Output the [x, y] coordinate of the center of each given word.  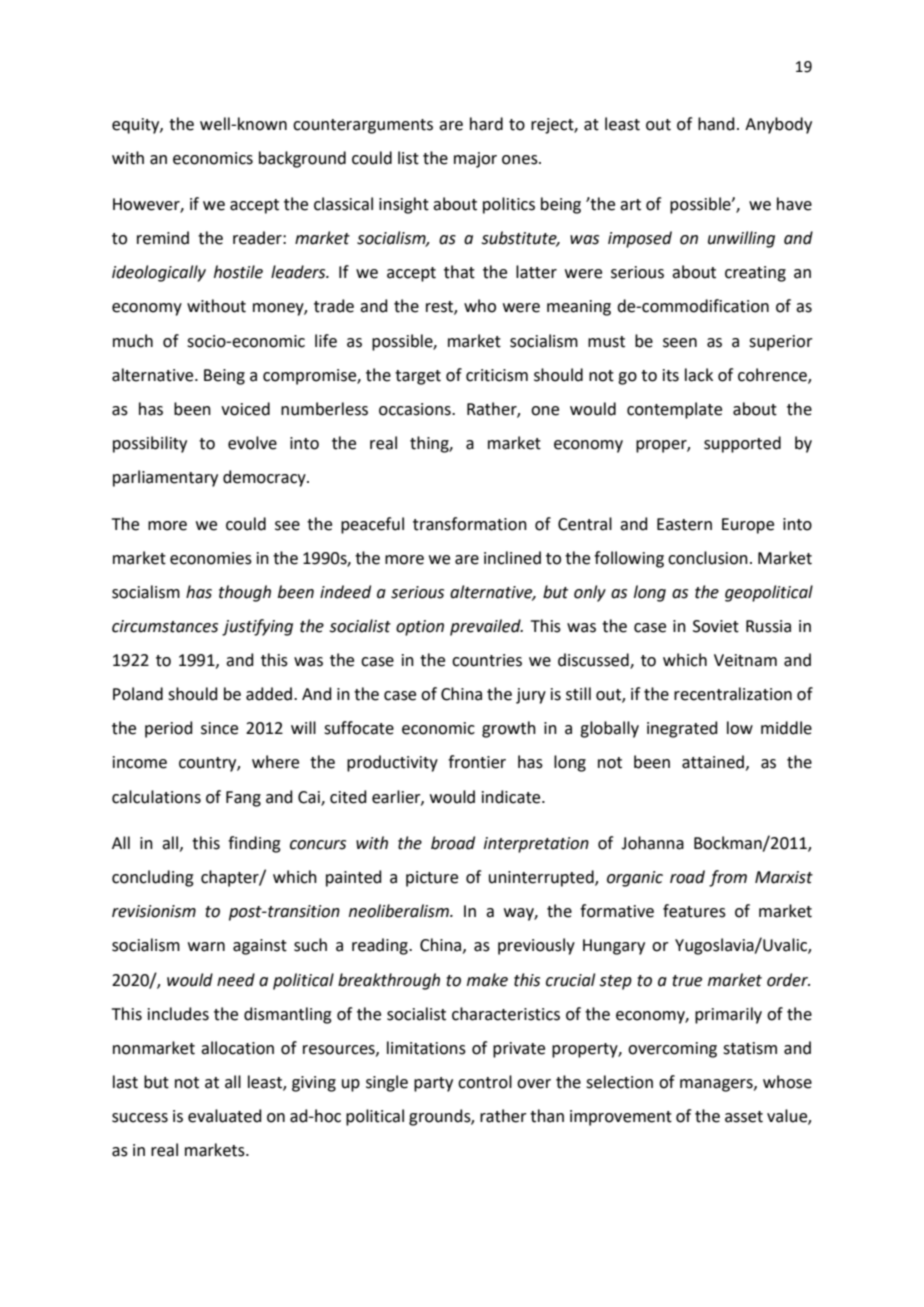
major [475, 160]
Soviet [716, 626]
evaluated [225, 1116]
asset [744, 1117]
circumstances [165, 626]
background [302, 159]
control [485, 1082]
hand [716, 124]
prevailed [486, 627]
